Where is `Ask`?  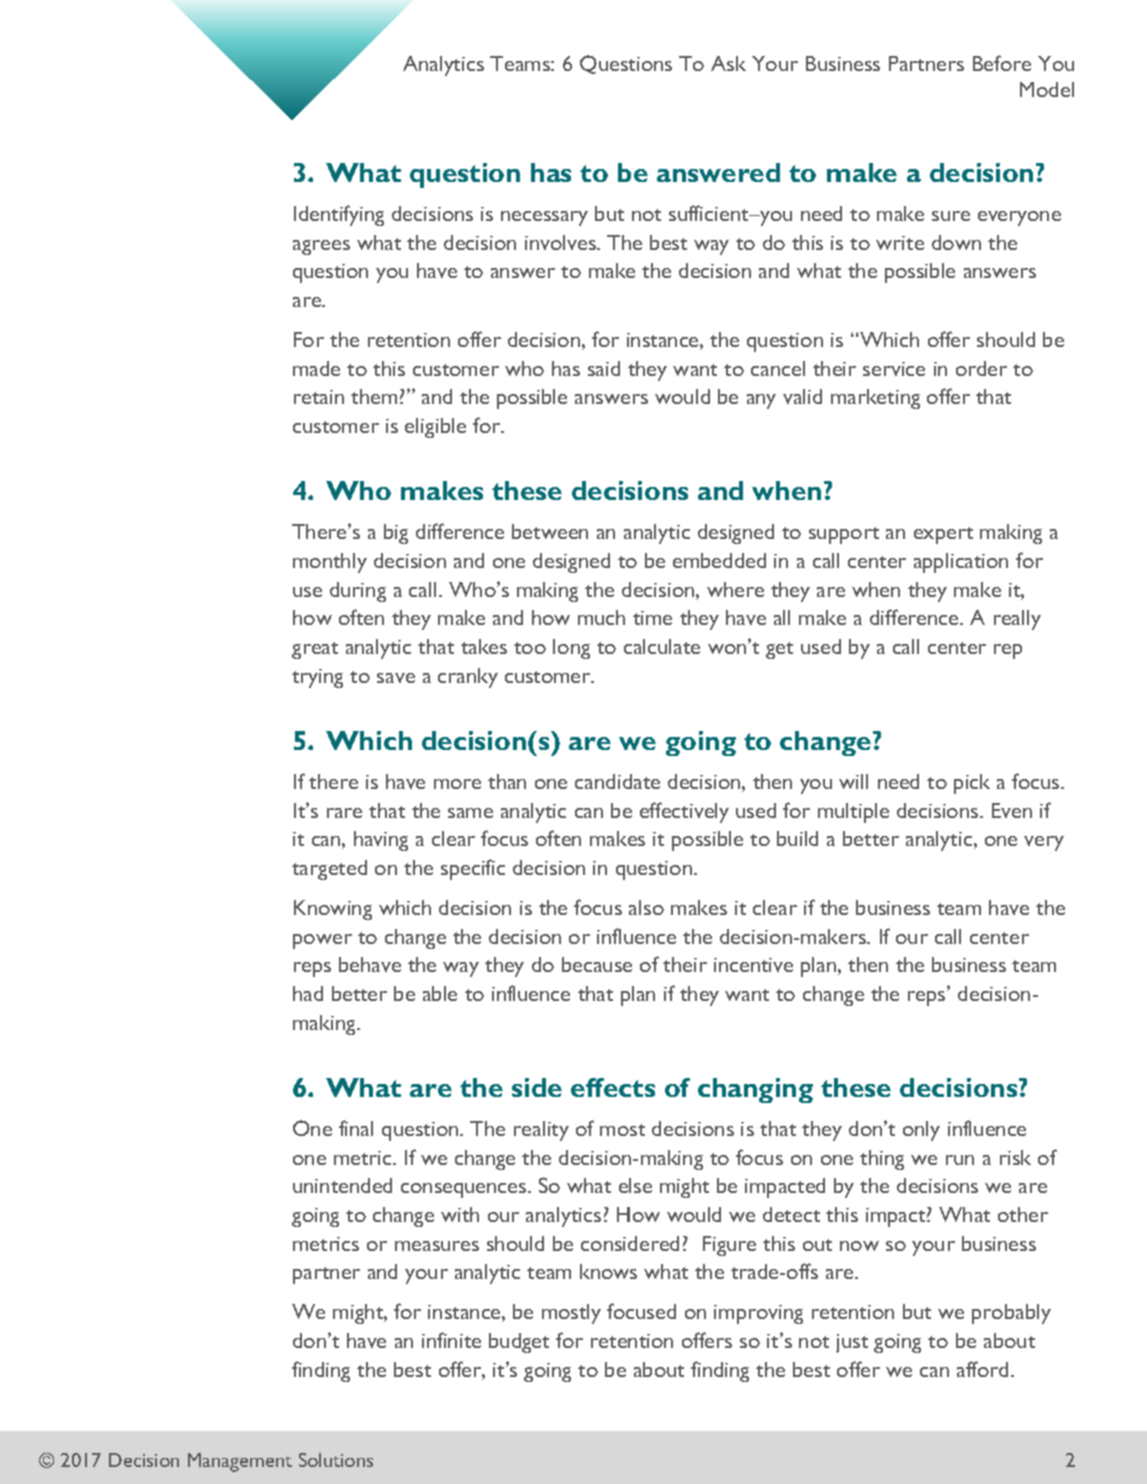
Ask is located at coordinates (728, 63).
